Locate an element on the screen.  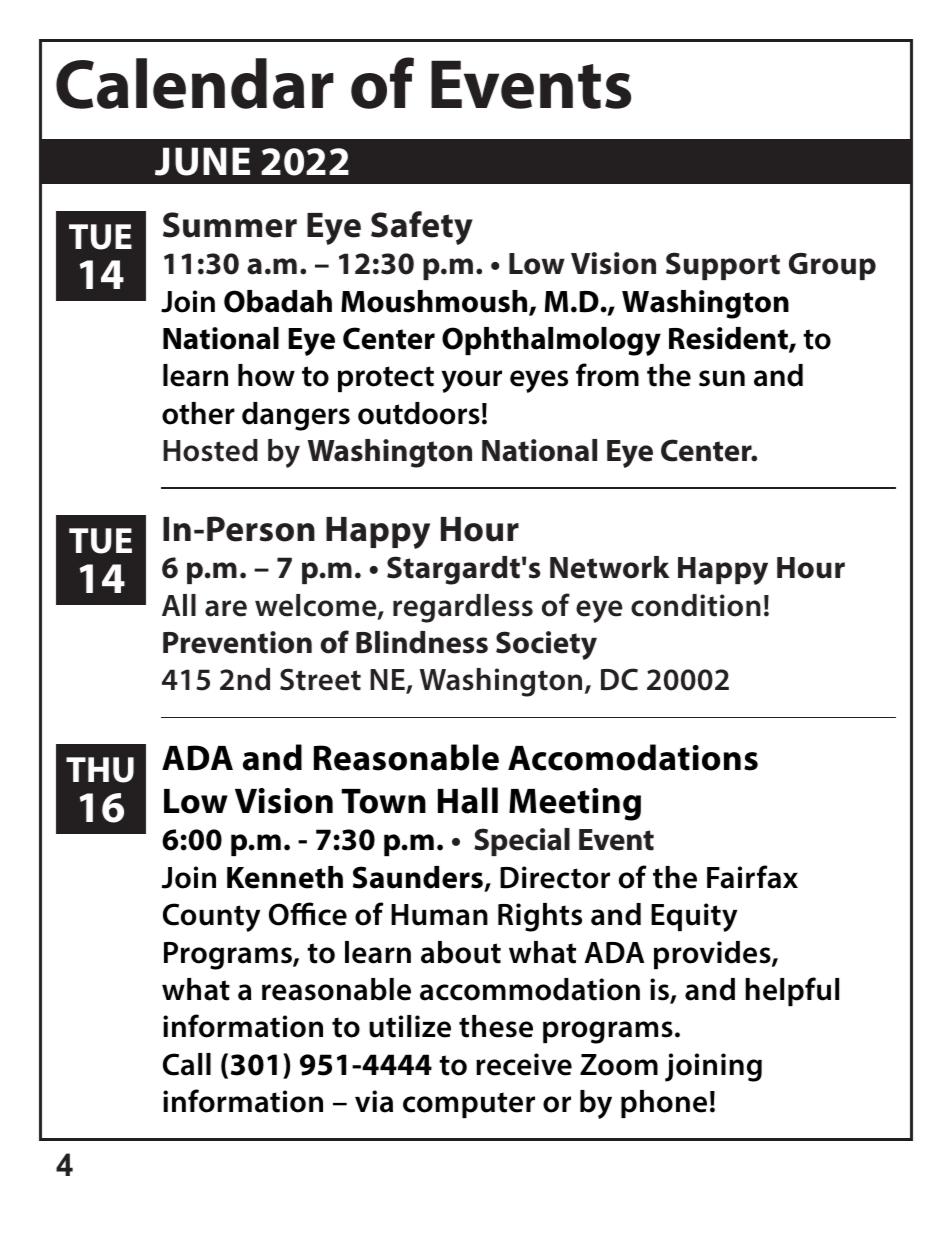
computer is located at coordinates (469, 1105).
